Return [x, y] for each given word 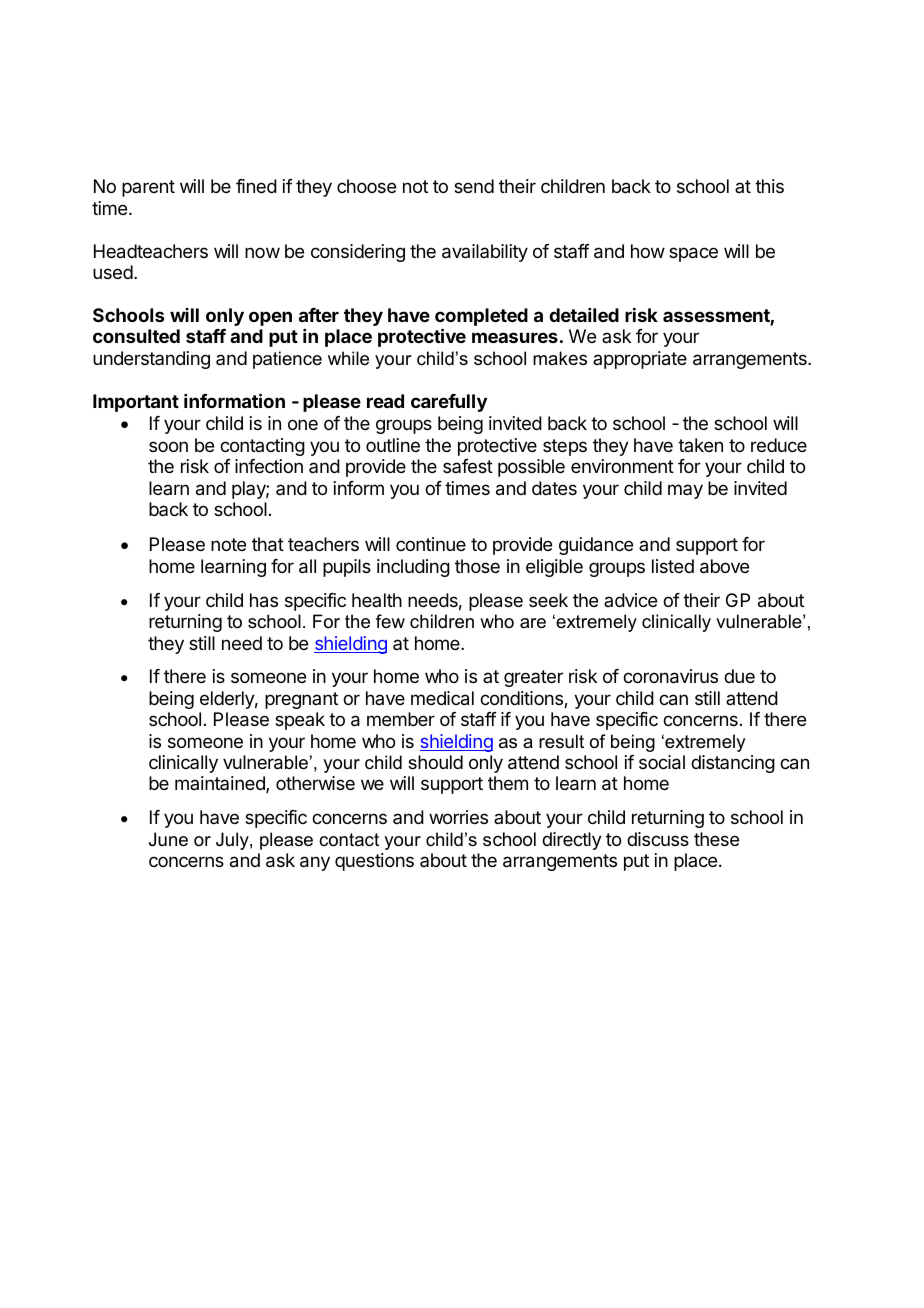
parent [148, 188]
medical [442, 698]
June [168, 839]
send [474, 186]
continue [431, 544]
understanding [151, 360]
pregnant [301, 700]
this [769, 186]
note [228, 544]
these [716, 839]
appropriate [640, 360]
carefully [449, 403]
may [685, 491]
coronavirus [670, 676]
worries [458, 817]
